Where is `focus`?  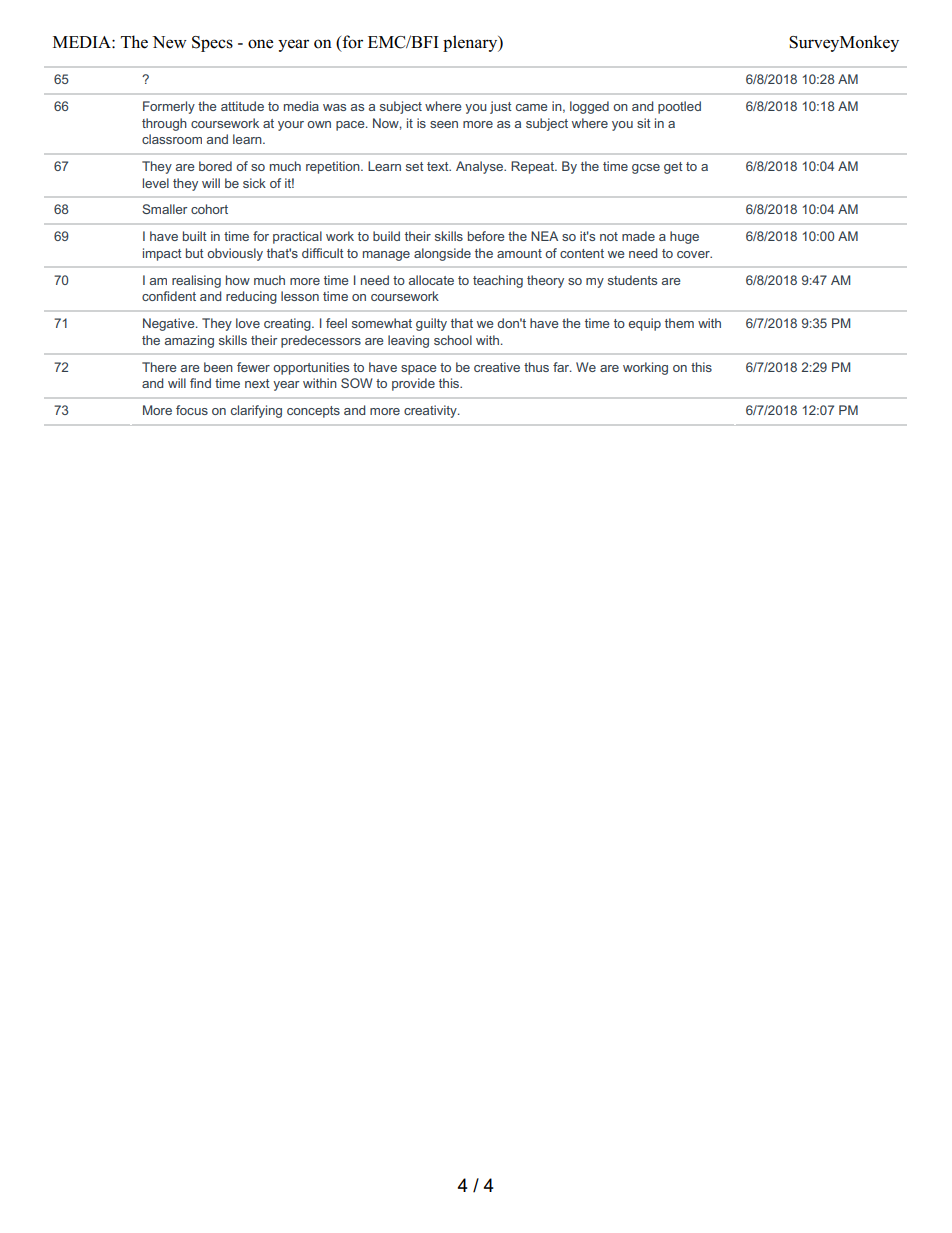 focus is located at coordinates (192, 410).
